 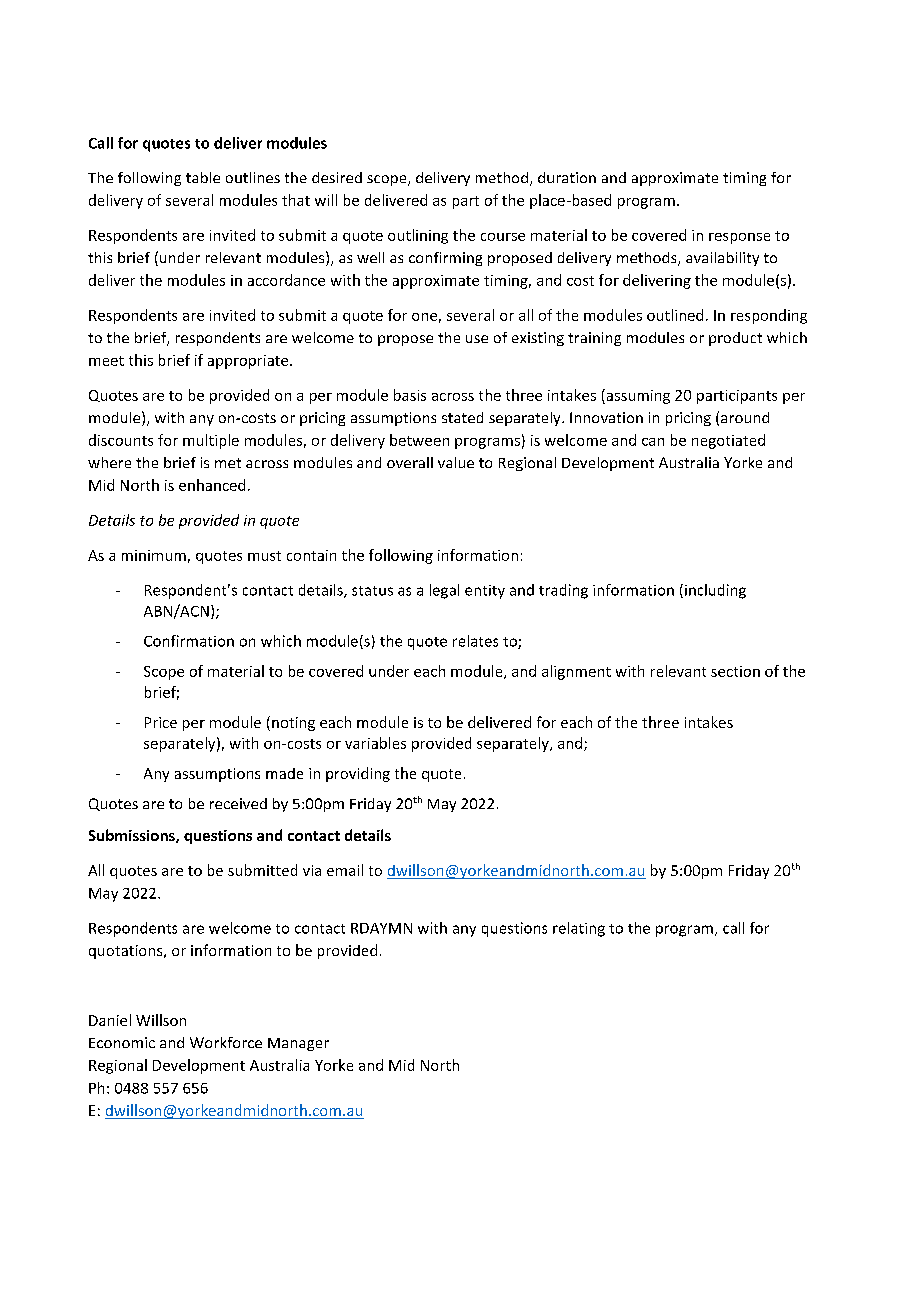 What do you see at coordinates (739, 238) in the document?
I see `response` at bounding box center [739, 238].
